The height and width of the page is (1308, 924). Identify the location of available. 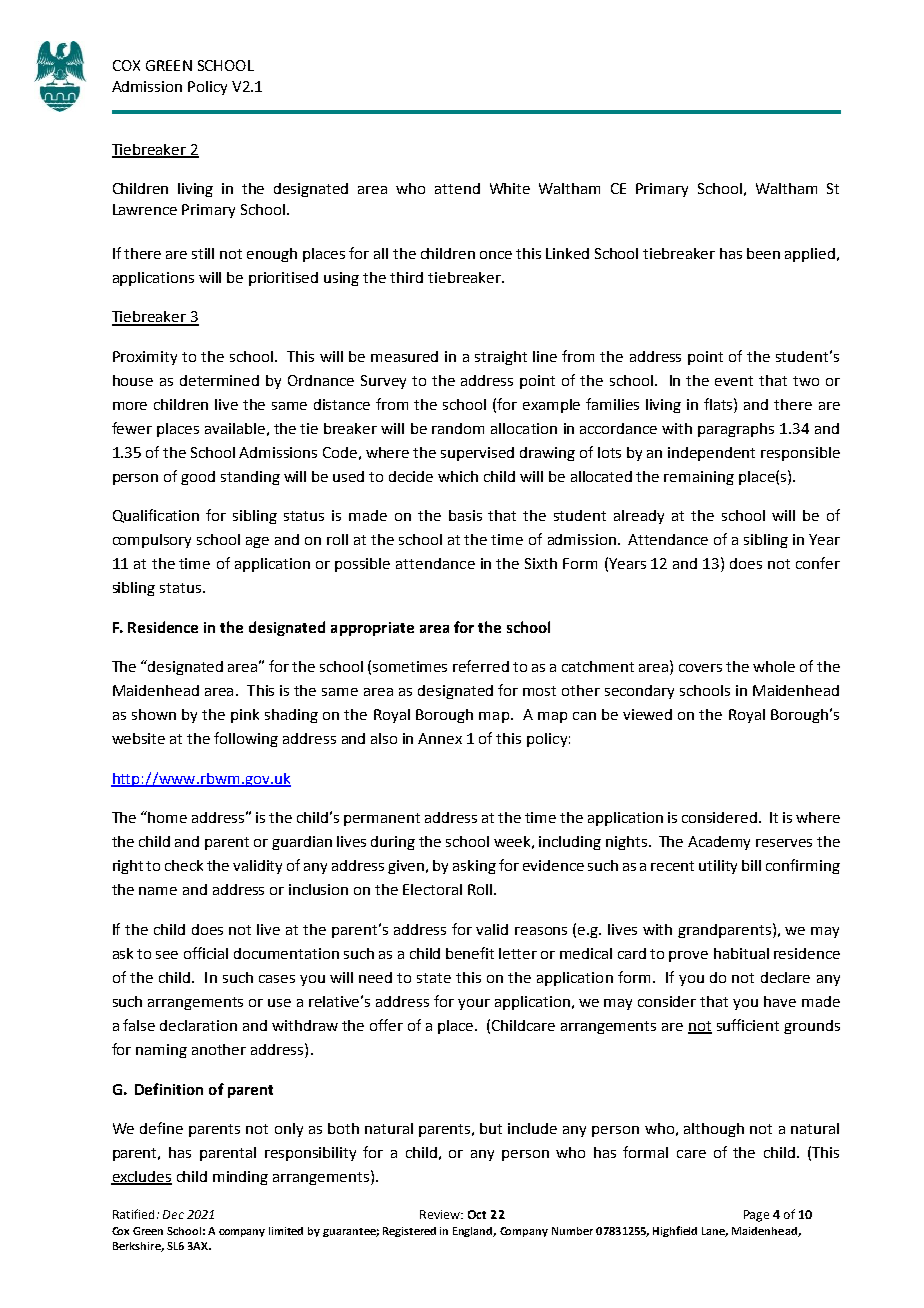
(235, 428).
